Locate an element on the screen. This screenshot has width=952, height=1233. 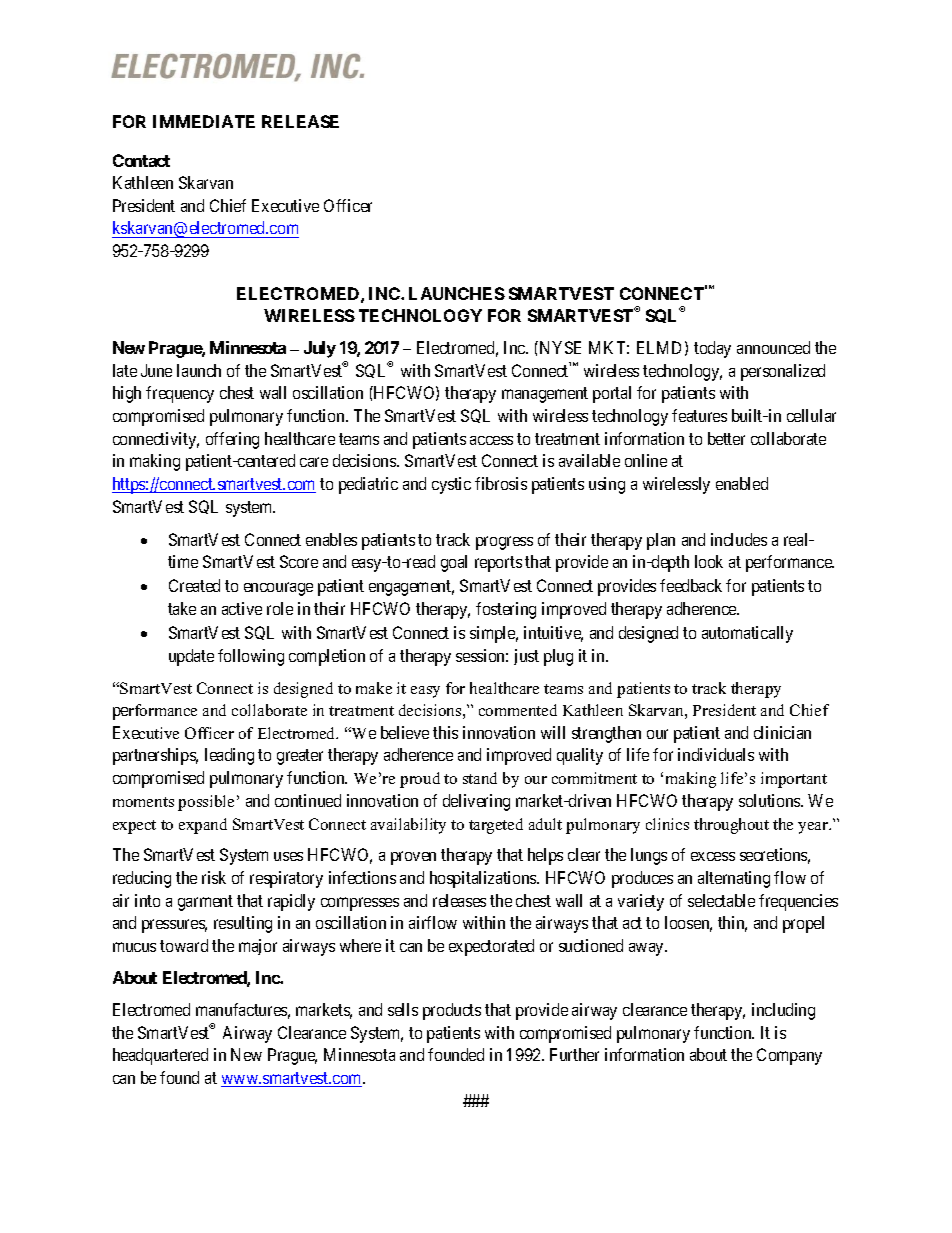
announced is located at coordinates (773, 347).
